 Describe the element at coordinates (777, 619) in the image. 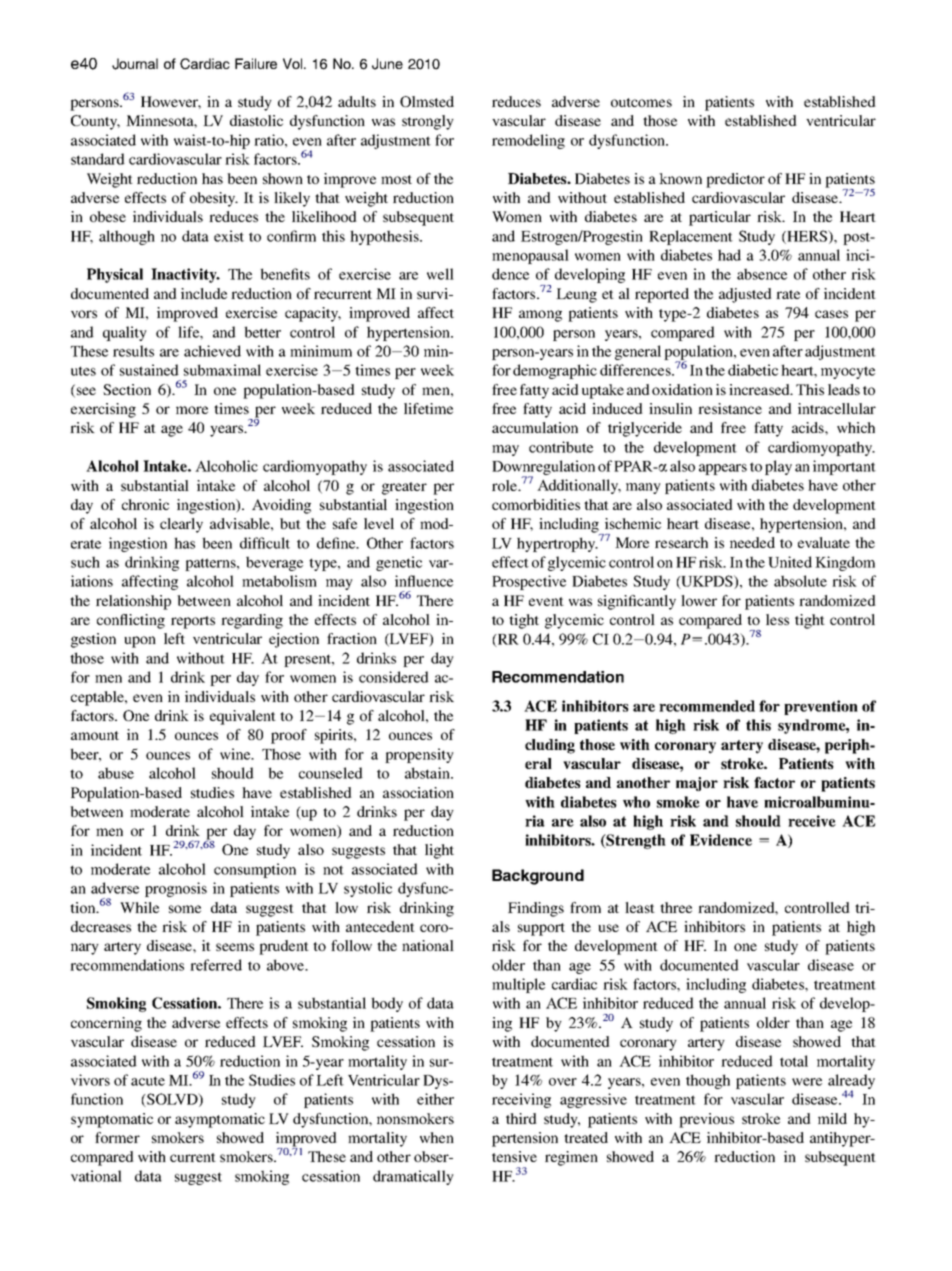

I see `less` at that location.
